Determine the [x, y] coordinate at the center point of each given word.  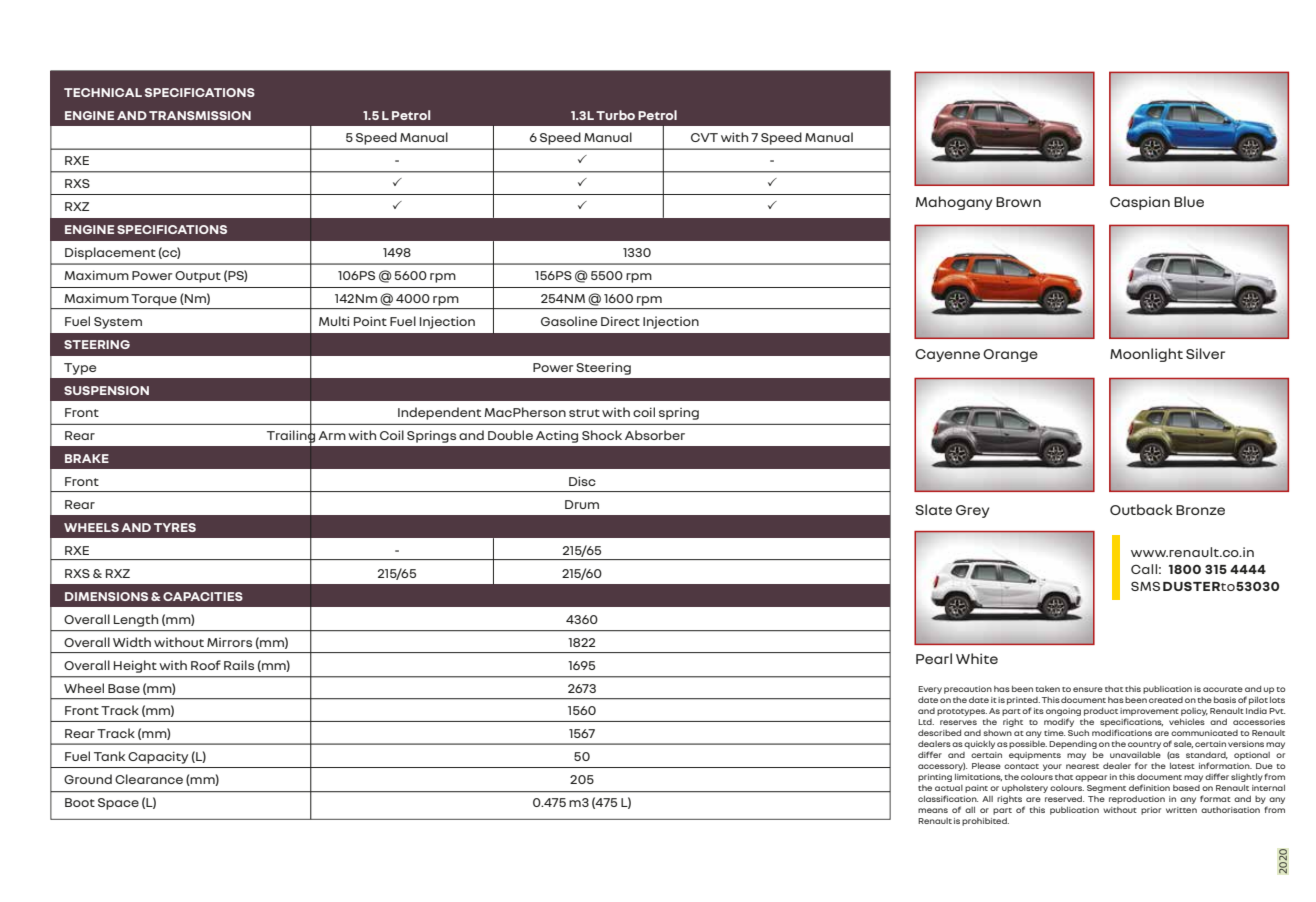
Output [198, 277]
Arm [332, 435]
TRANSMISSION [200, 115]
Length [136, 620]
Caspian [1140, 203]
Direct [620, 321]
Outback [1141, 509]
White [977, 658]
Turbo [615, 115]
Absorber [655, 435]
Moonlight [1146, 355]
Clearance [149, 779]
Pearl [934, 658]
